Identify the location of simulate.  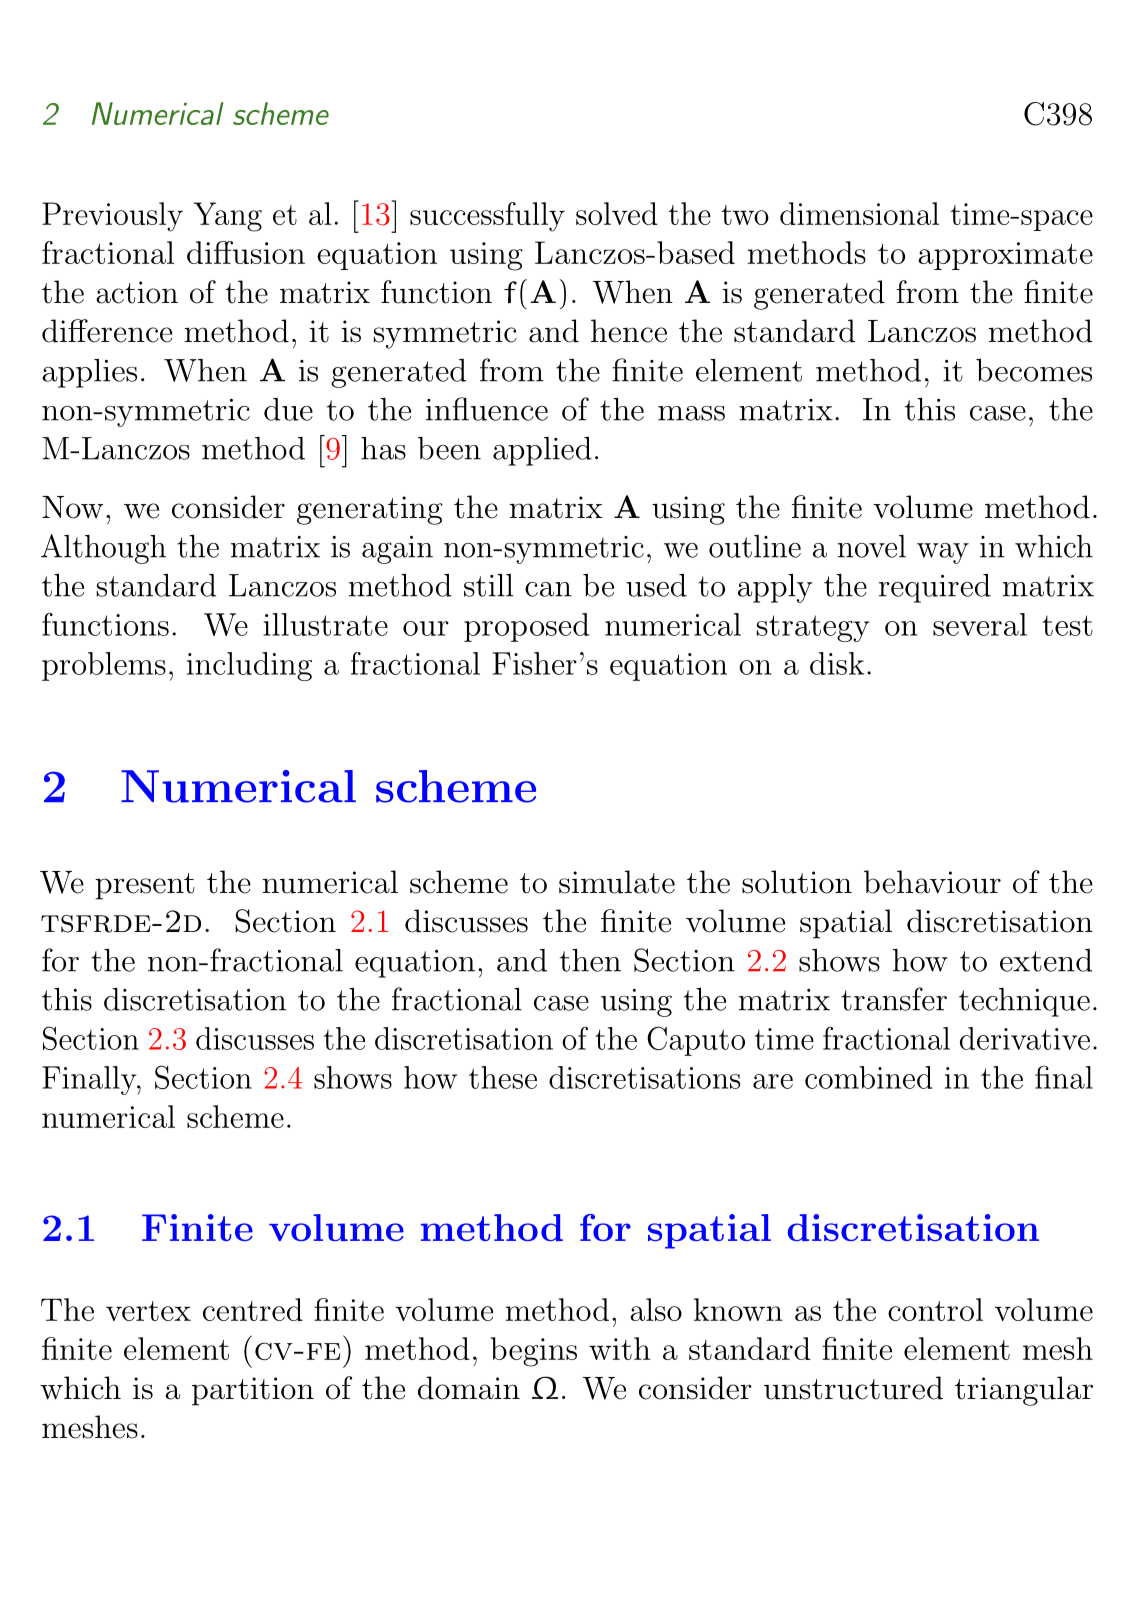
(617, 882).
